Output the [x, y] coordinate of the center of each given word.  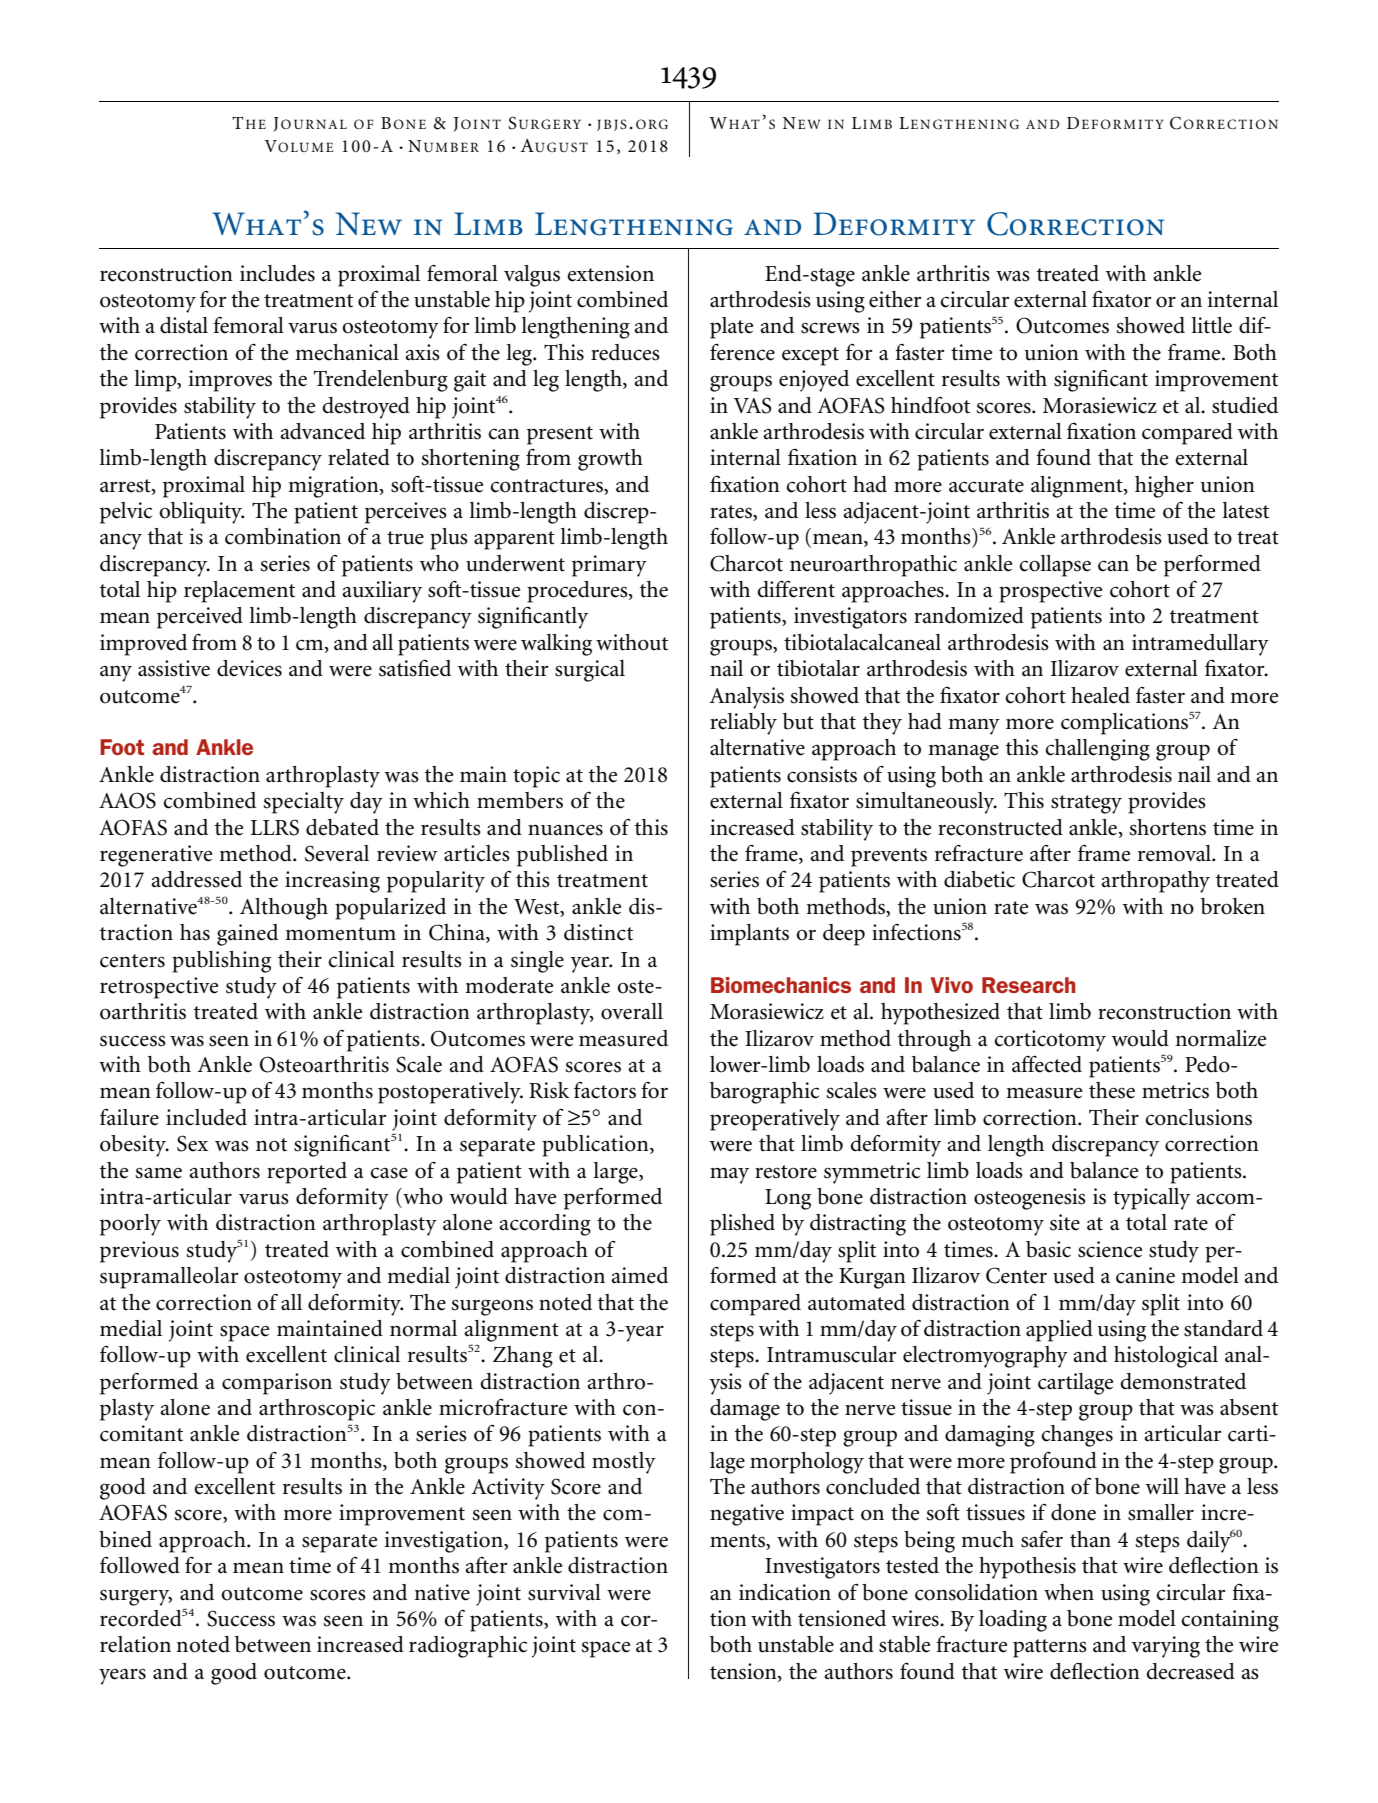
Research [1029, 985]
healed [1100, 695]
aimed [639, 1275]
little [1211, 325]
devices [249, 668]
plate [731, 328]
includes [277, 273]
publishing [221, 962]
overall [632, 1011]
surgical [590, 671]
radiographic [468, 1647]
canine [1145, 1275]
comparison [277, 1384]
